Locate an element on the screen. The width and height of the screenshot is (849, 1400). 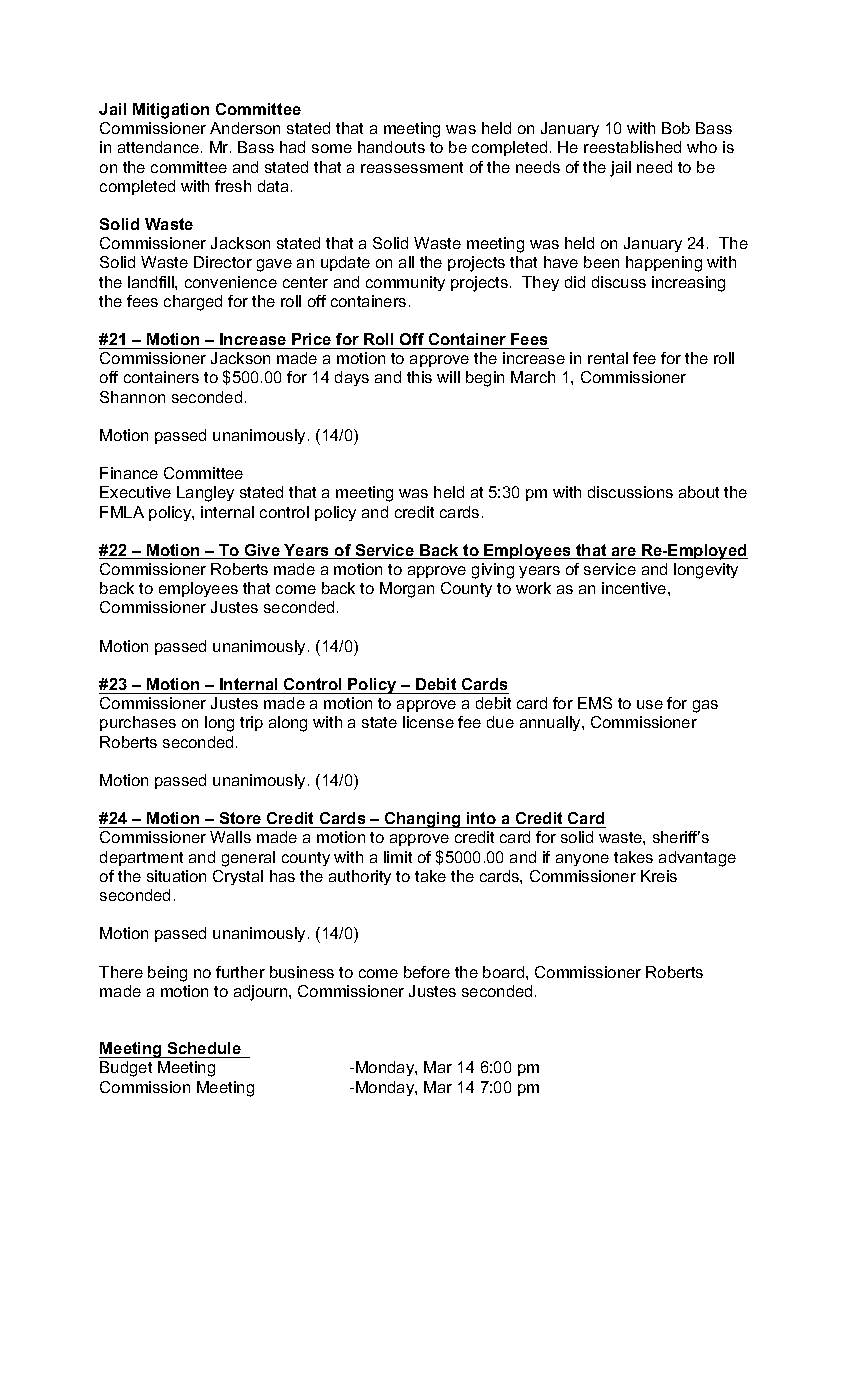
handouts is located at coordinates (391, 147).
